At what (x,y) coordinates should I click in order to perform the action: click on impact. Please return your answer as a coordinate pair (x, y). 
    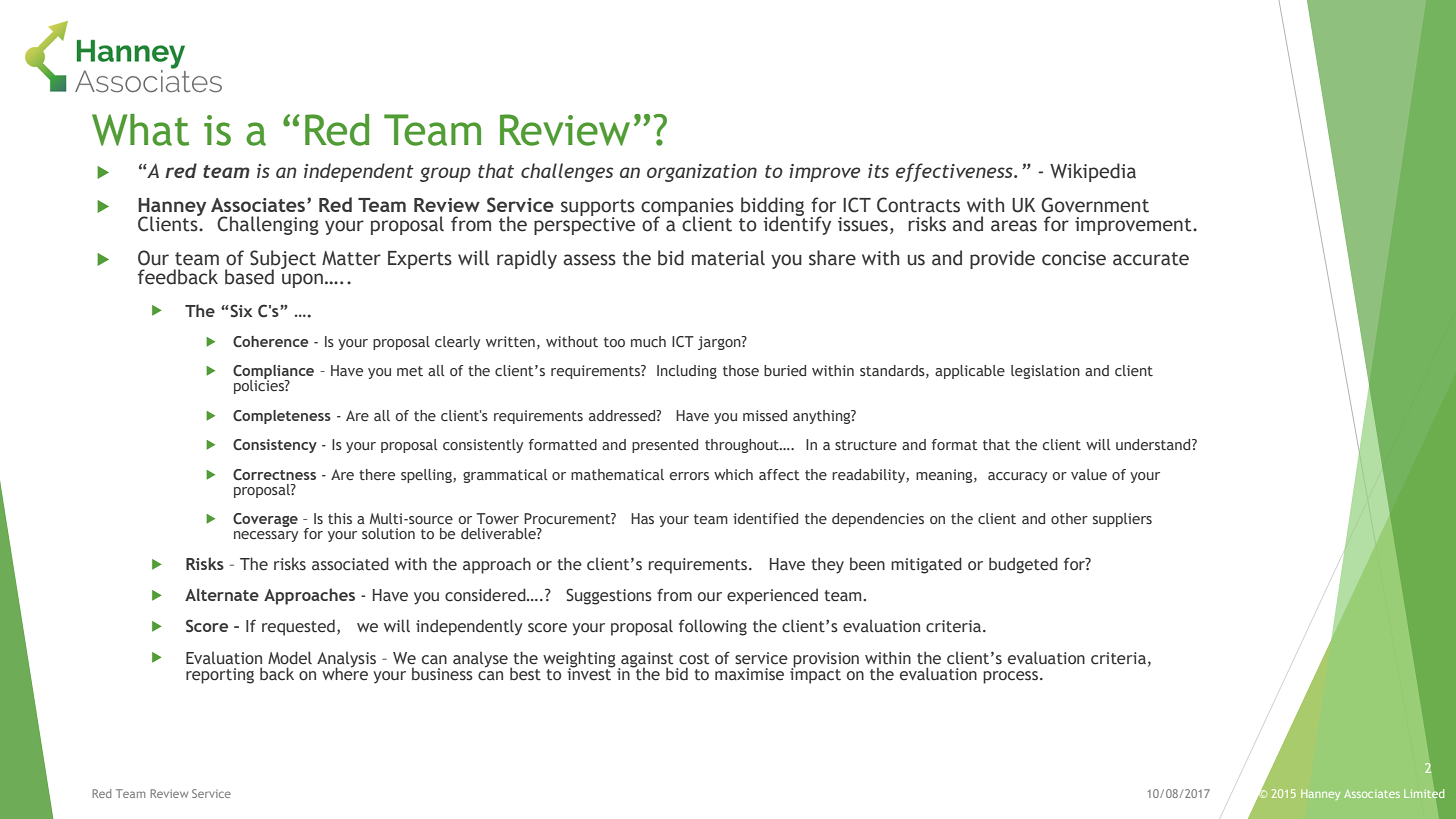
    Looking at the image, I should click on (815, 674).
